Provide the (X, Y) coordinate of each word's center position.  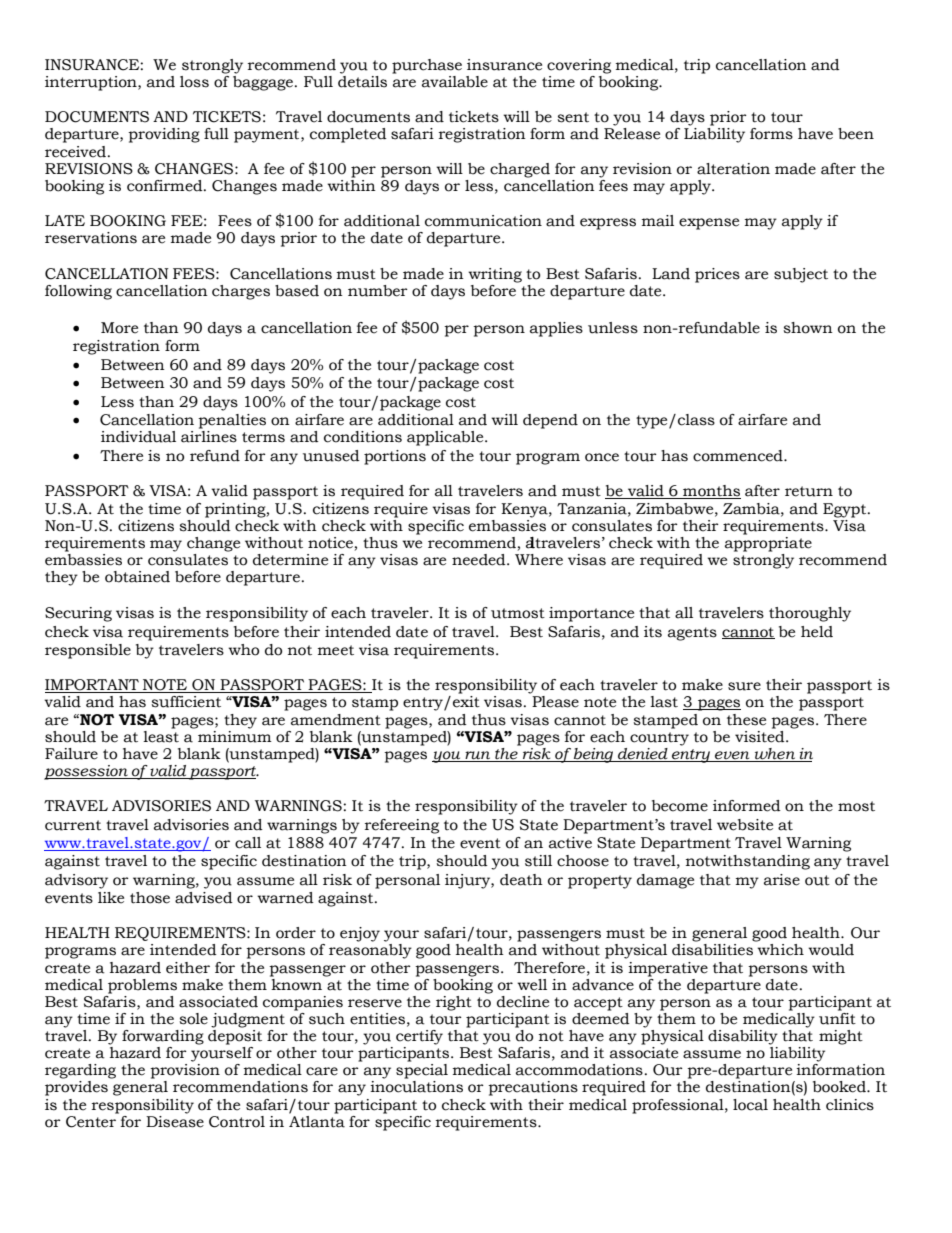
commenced (739, 456)
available (455, 82)
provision (185, 1071)
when (775, 755)
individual (138, 437)
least (161, 735)
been (856, 134)
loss (194, 82)
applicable (446, 438)
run (478, 756)
